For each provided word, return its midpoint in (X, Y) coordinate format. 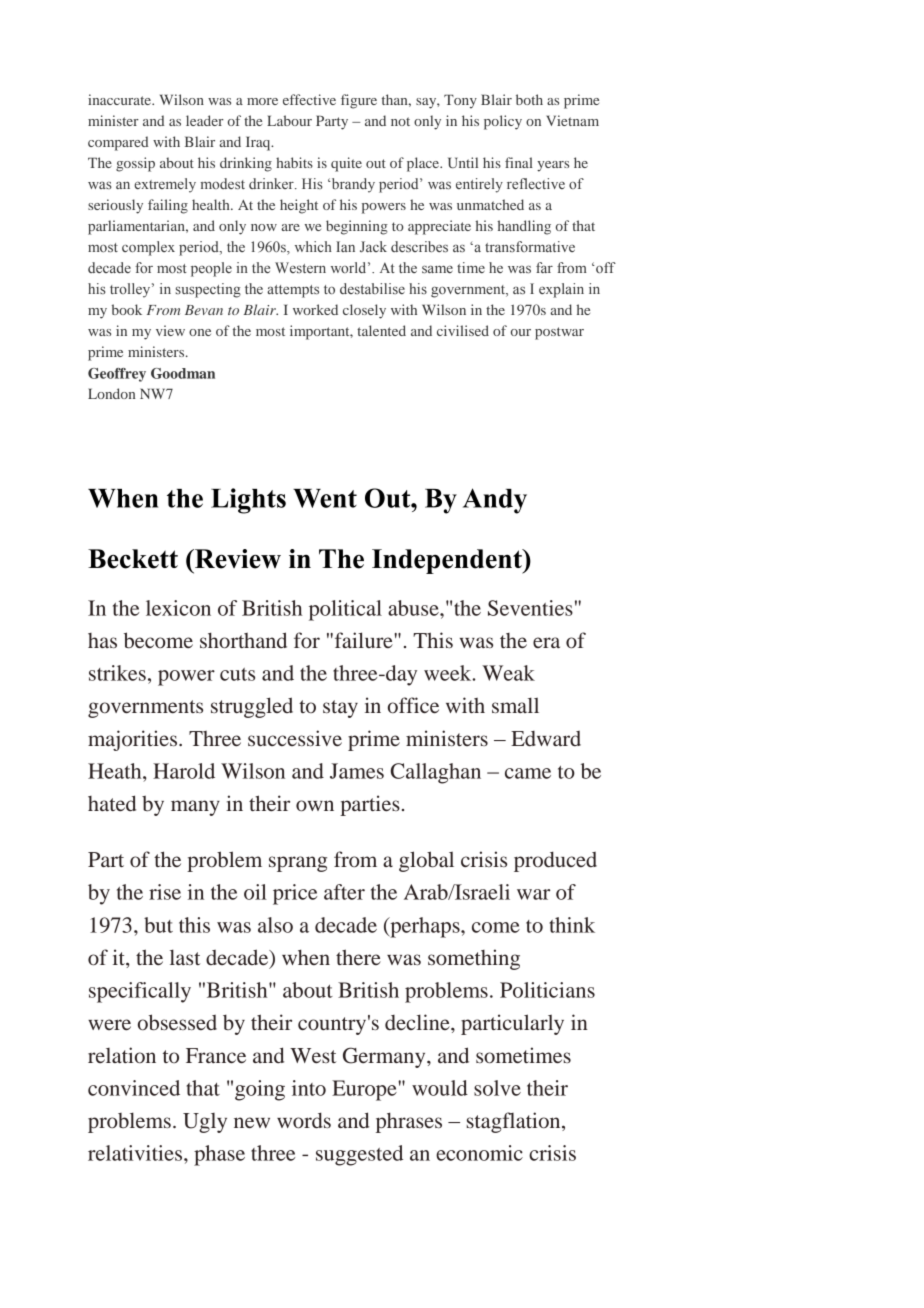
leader (205, 120)
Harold (184, 771)
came (528, 773)
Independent (448, 561)
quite (346, 164)
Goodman (183, 373)
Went (325, 498)
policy (503, 122)
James (357, 771)
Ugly (205, 1123)
